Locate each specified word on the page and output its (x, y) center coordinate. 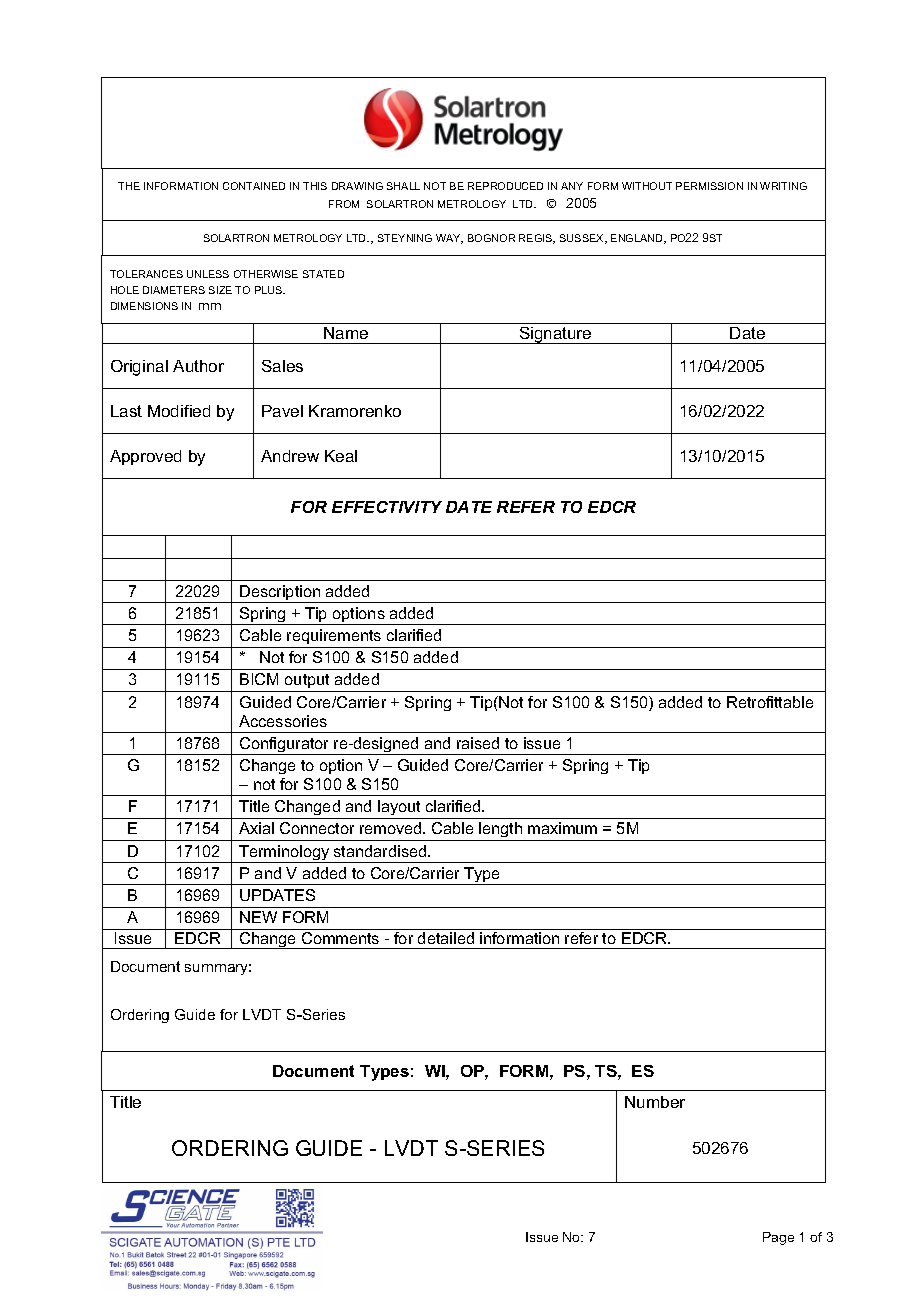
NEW (258, 917)
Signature (555, 335)
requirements (334, 636)
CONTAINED (254, 186)
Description (280, 594)
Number (655, 1102)
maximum (562, 828)
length (501, 831)
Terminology (284, 854)
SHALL (403, 186)
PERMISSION (709, 186)
